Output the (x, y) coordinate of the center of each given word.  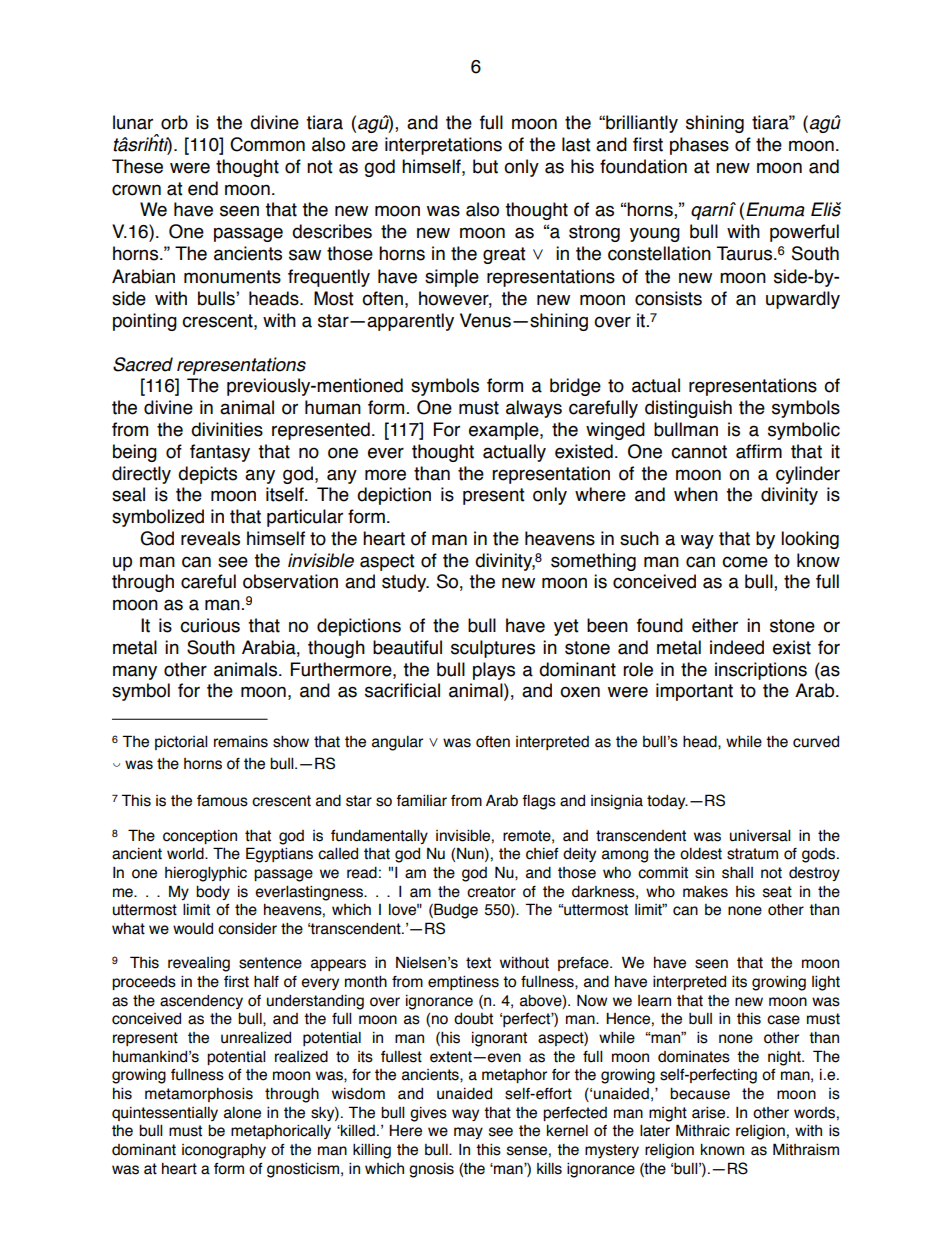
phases (699, 146)
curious (210, 625)
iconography (224, 1151)
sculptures (493, 649)
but (485, 166)
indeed (737, 647)
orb (174, 122)
